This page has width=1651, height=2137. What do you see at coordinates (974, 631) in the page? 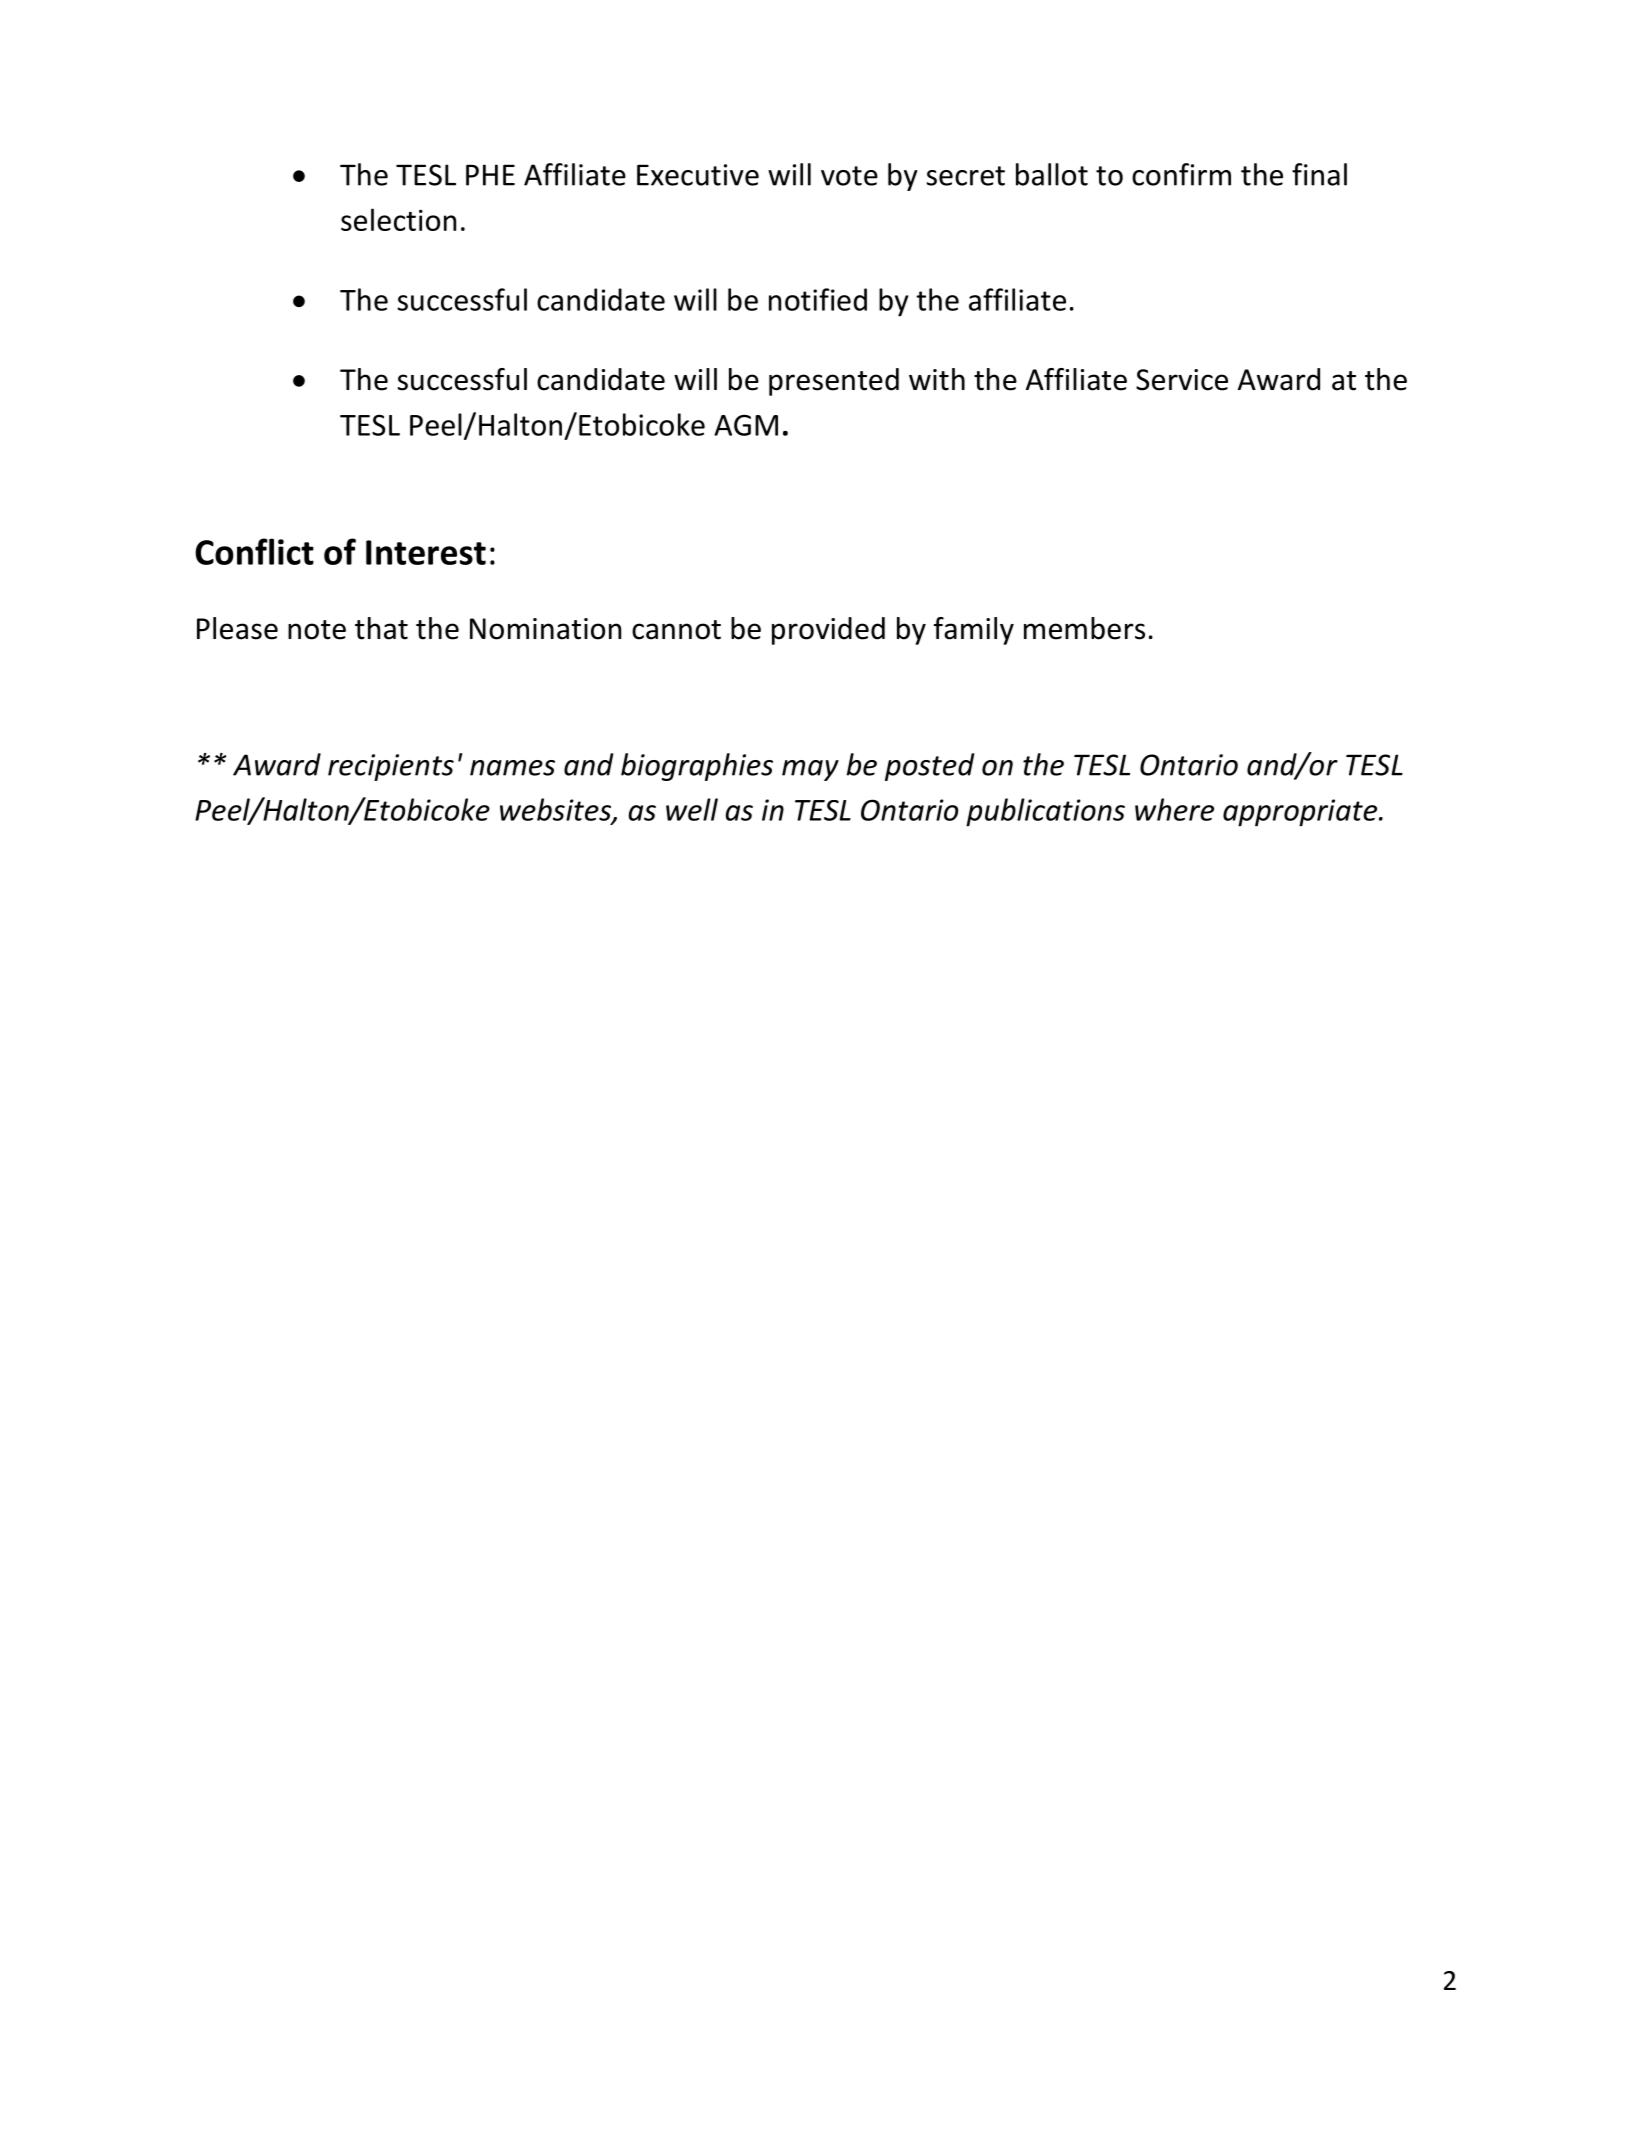
I see `family` at bounding box center [974, 631].
